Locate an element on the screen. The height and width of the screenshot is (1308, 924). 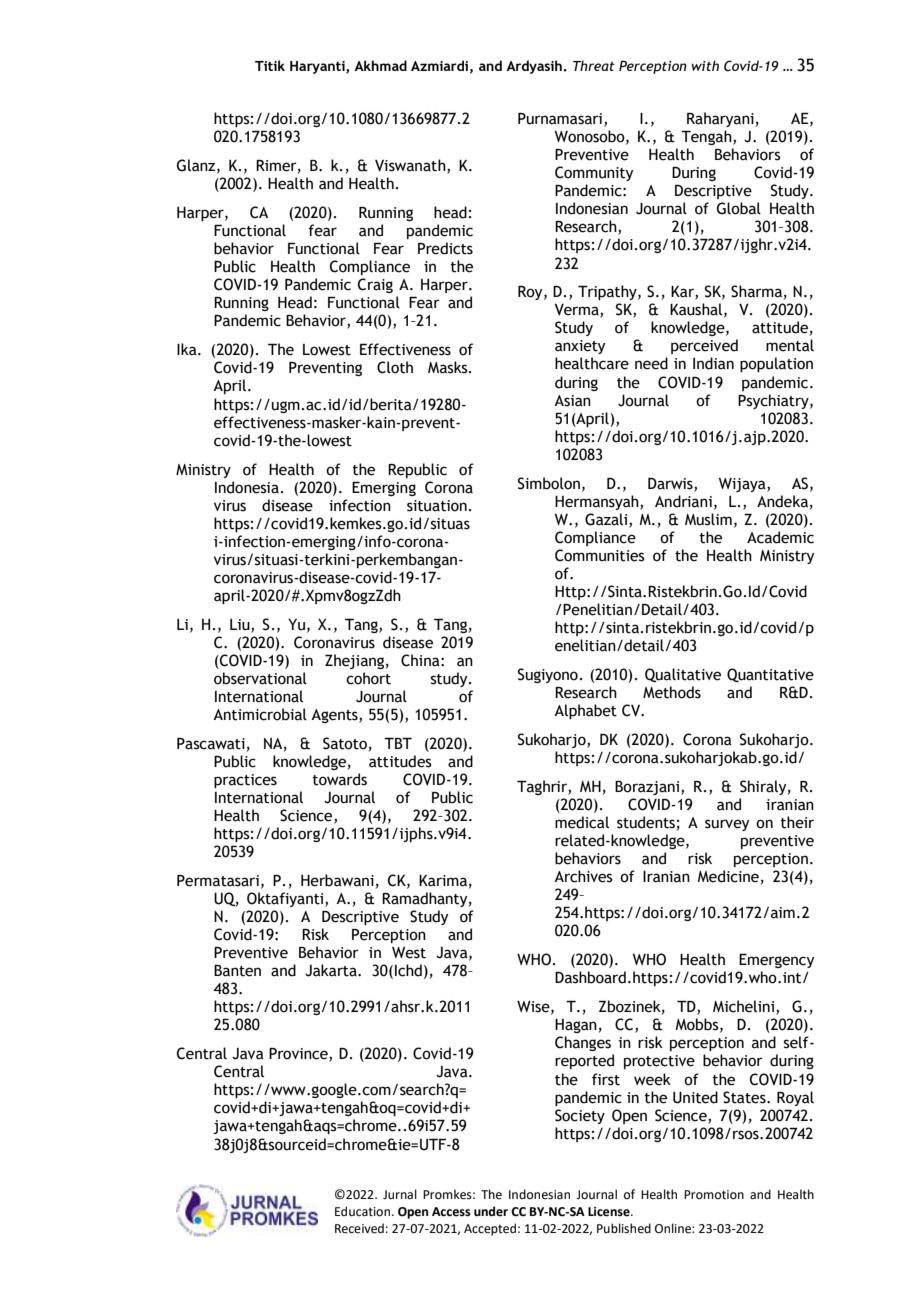
situation is located at coordinates (437, 506).
